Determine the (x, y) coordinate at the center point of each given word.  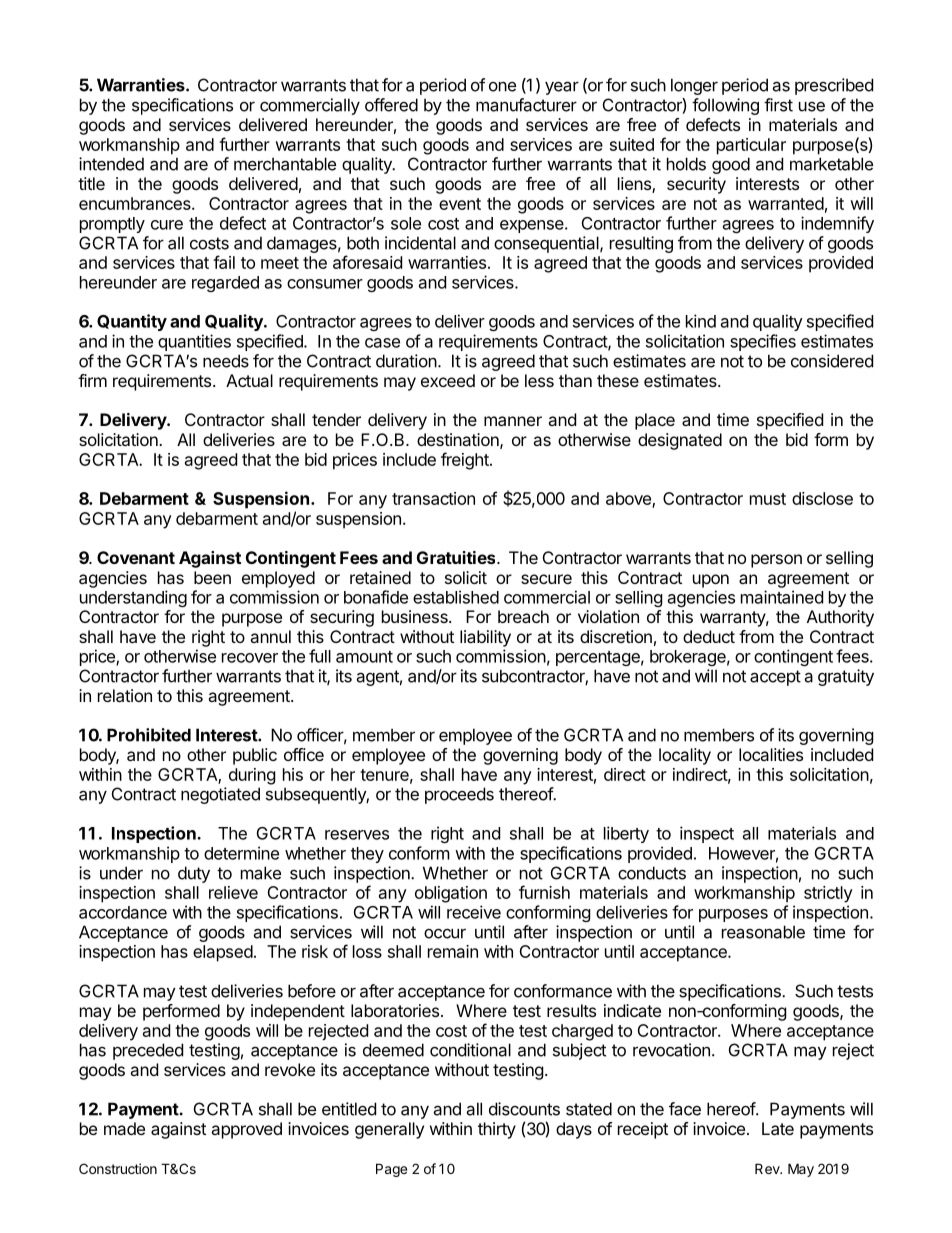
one (502, 87)
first (778, 105)
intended (111, 164)
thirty (497, 1130)
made (124, 1128)
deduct (709, 636)
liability (485, 638)
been (212, 577)
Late (778, 1128)
